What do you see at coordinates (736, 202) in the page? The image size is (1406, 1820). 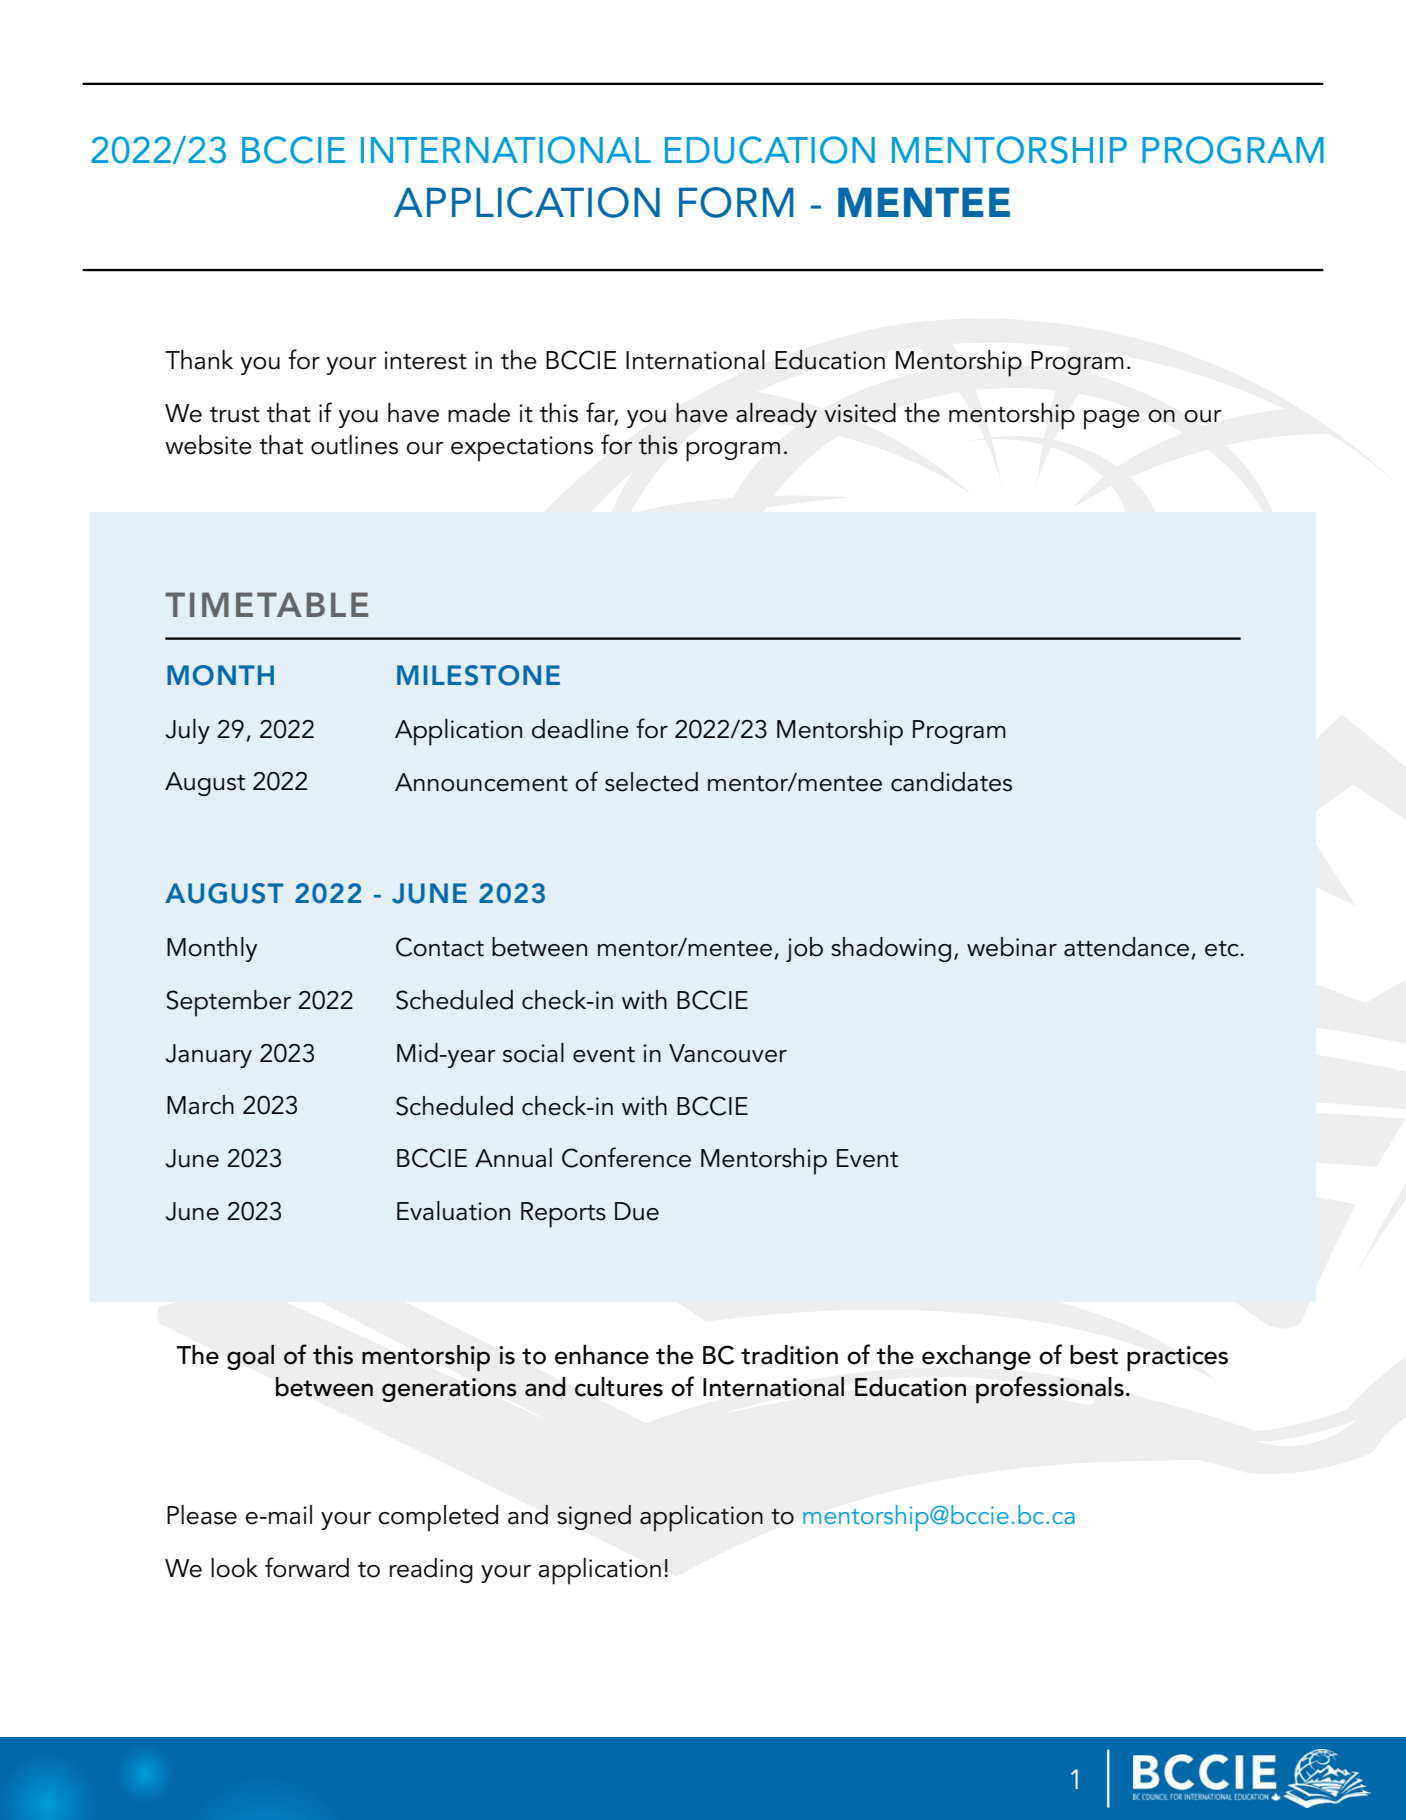 I see `FORM` at bounding box center [736, 202].
